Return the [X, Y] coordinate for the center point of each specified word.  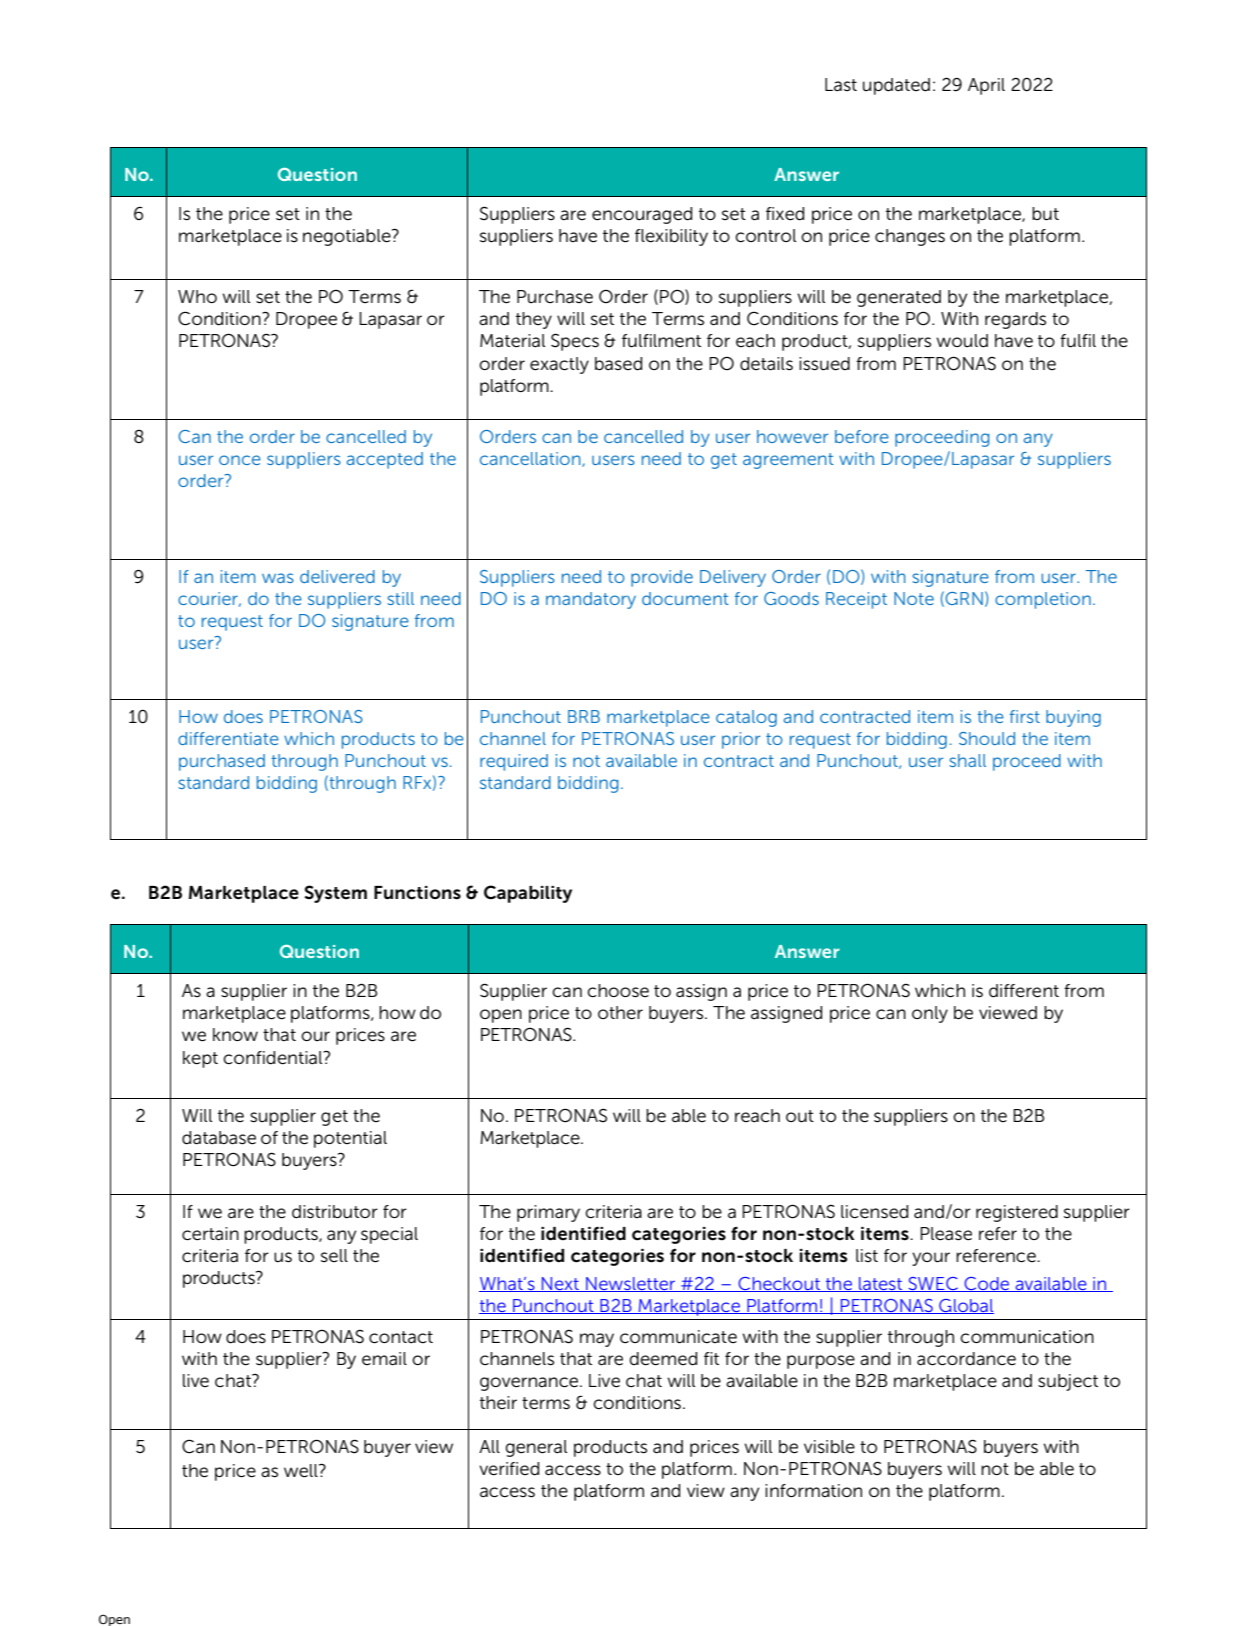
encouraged [642, 215]
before [862, 436]
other [620, 1013]
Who [197, 296]
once [240, 460]
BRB [584, 716]
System [335, 894]
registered [1017, 1213]
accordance [966, 1359]
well [302, 1471]
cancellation [531, 459]
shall [967, 760]
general [536, 1448]
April [986, 86]
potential [350, 1139]
